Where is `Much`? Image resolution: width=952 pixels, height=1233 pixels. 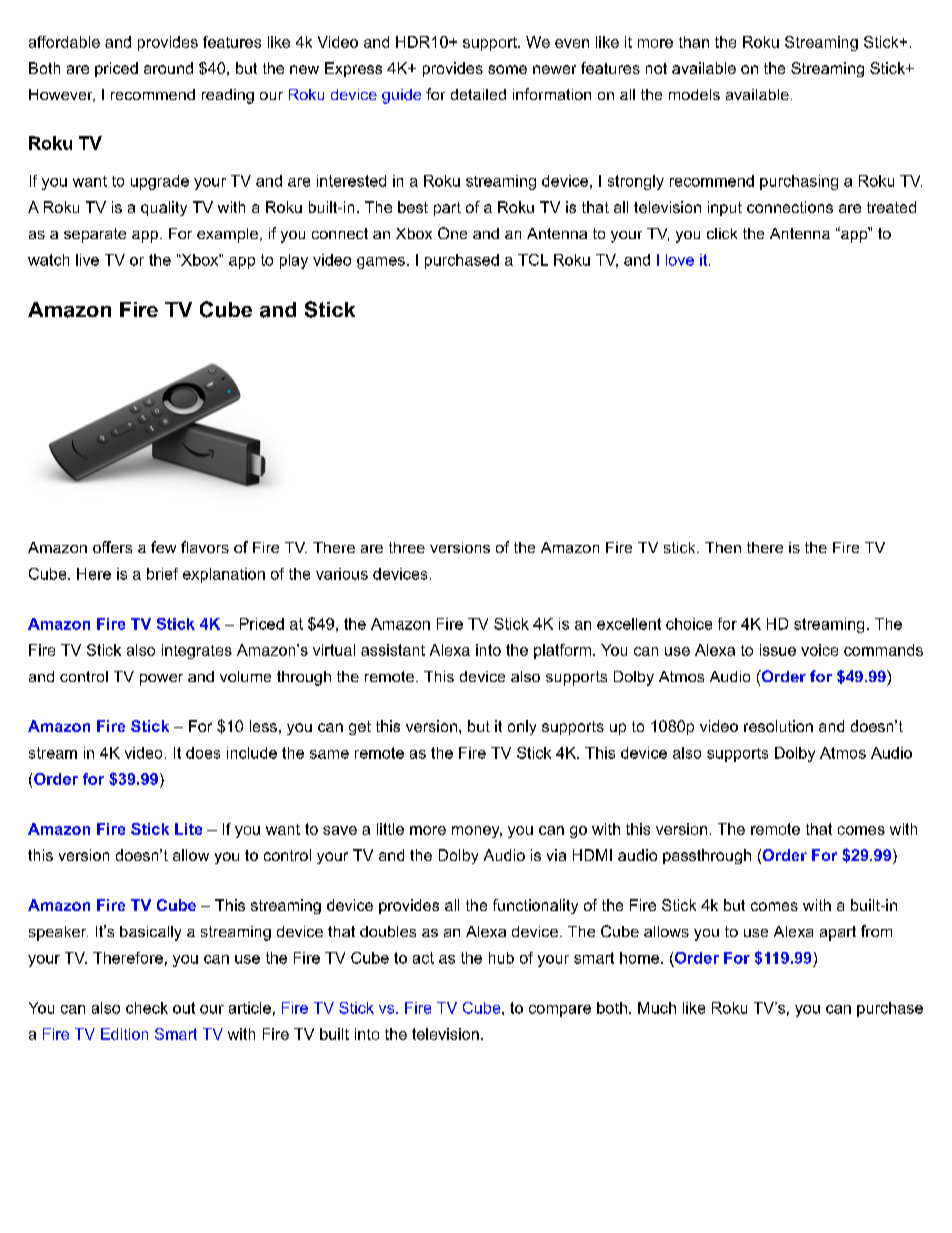
Much is located at coordinates (657, 1008).
